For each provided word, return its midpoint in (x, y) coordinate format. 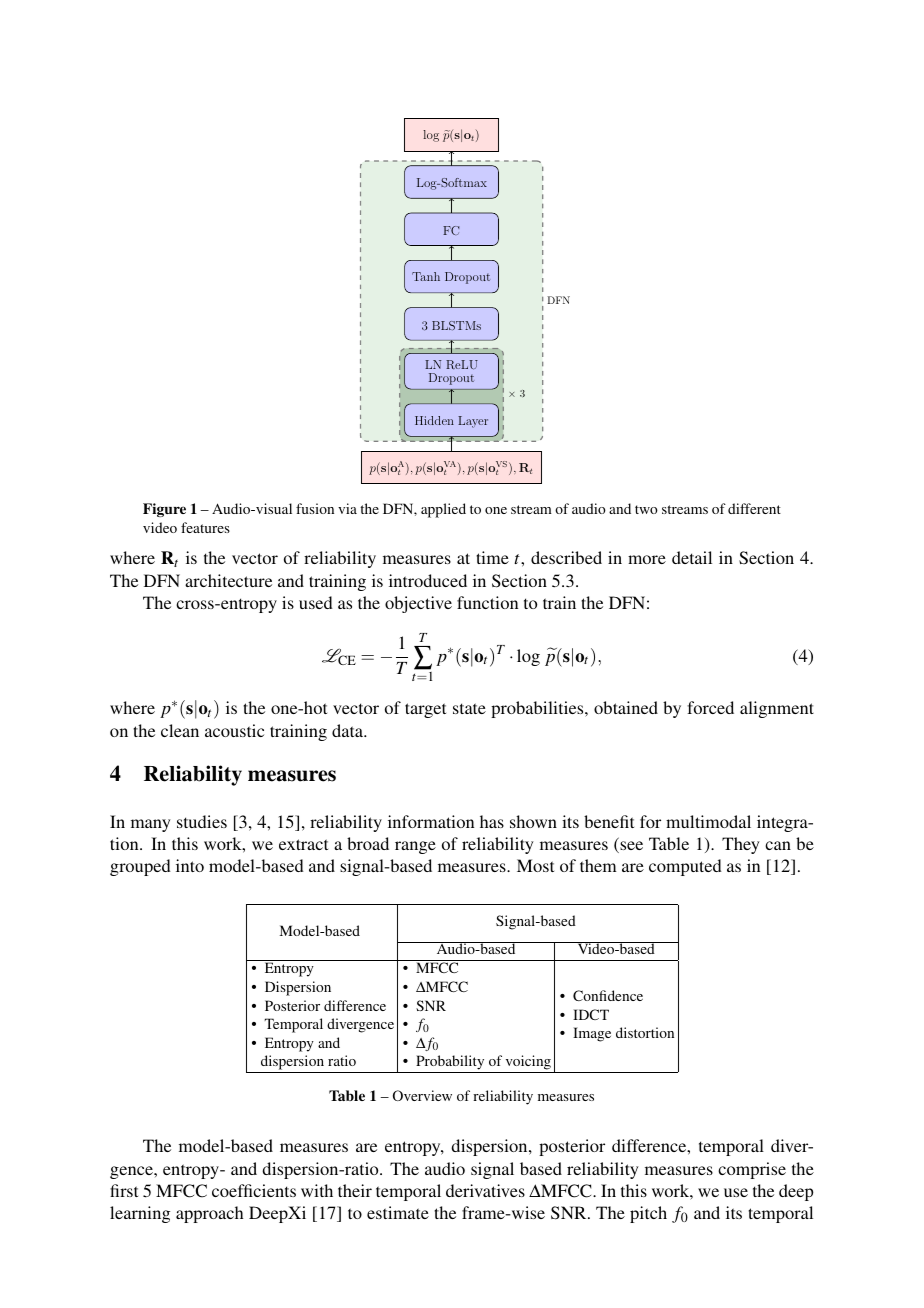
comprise (752, 1170)
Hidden (434, 420)
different (754, 508)
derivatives (485, 1190)
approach (209, 1214)
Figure (164, 510)
